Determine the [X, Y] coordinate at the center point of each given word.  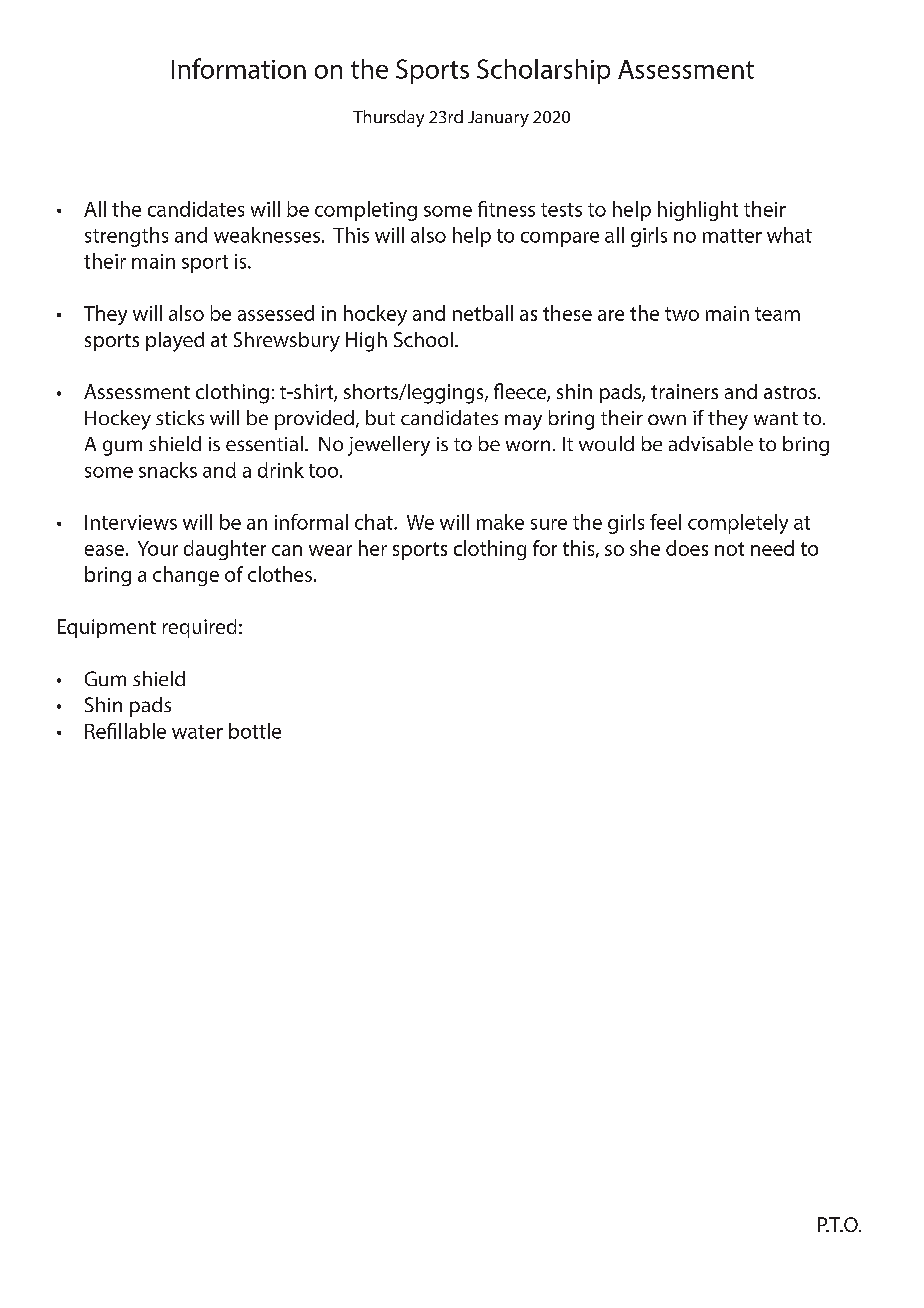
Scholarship [543, 71]
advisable [711, 443]
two [682, 314]
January [498, 119]
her [373, 548]
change [186, 576]
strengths [126, 237]
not [729, 549]
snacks [168, 470]
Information [239, 68]
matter [732, 236]
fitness [506, 209]
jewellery [389, 446]
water [197, 732]
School [423, 339]
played [175, 342]
